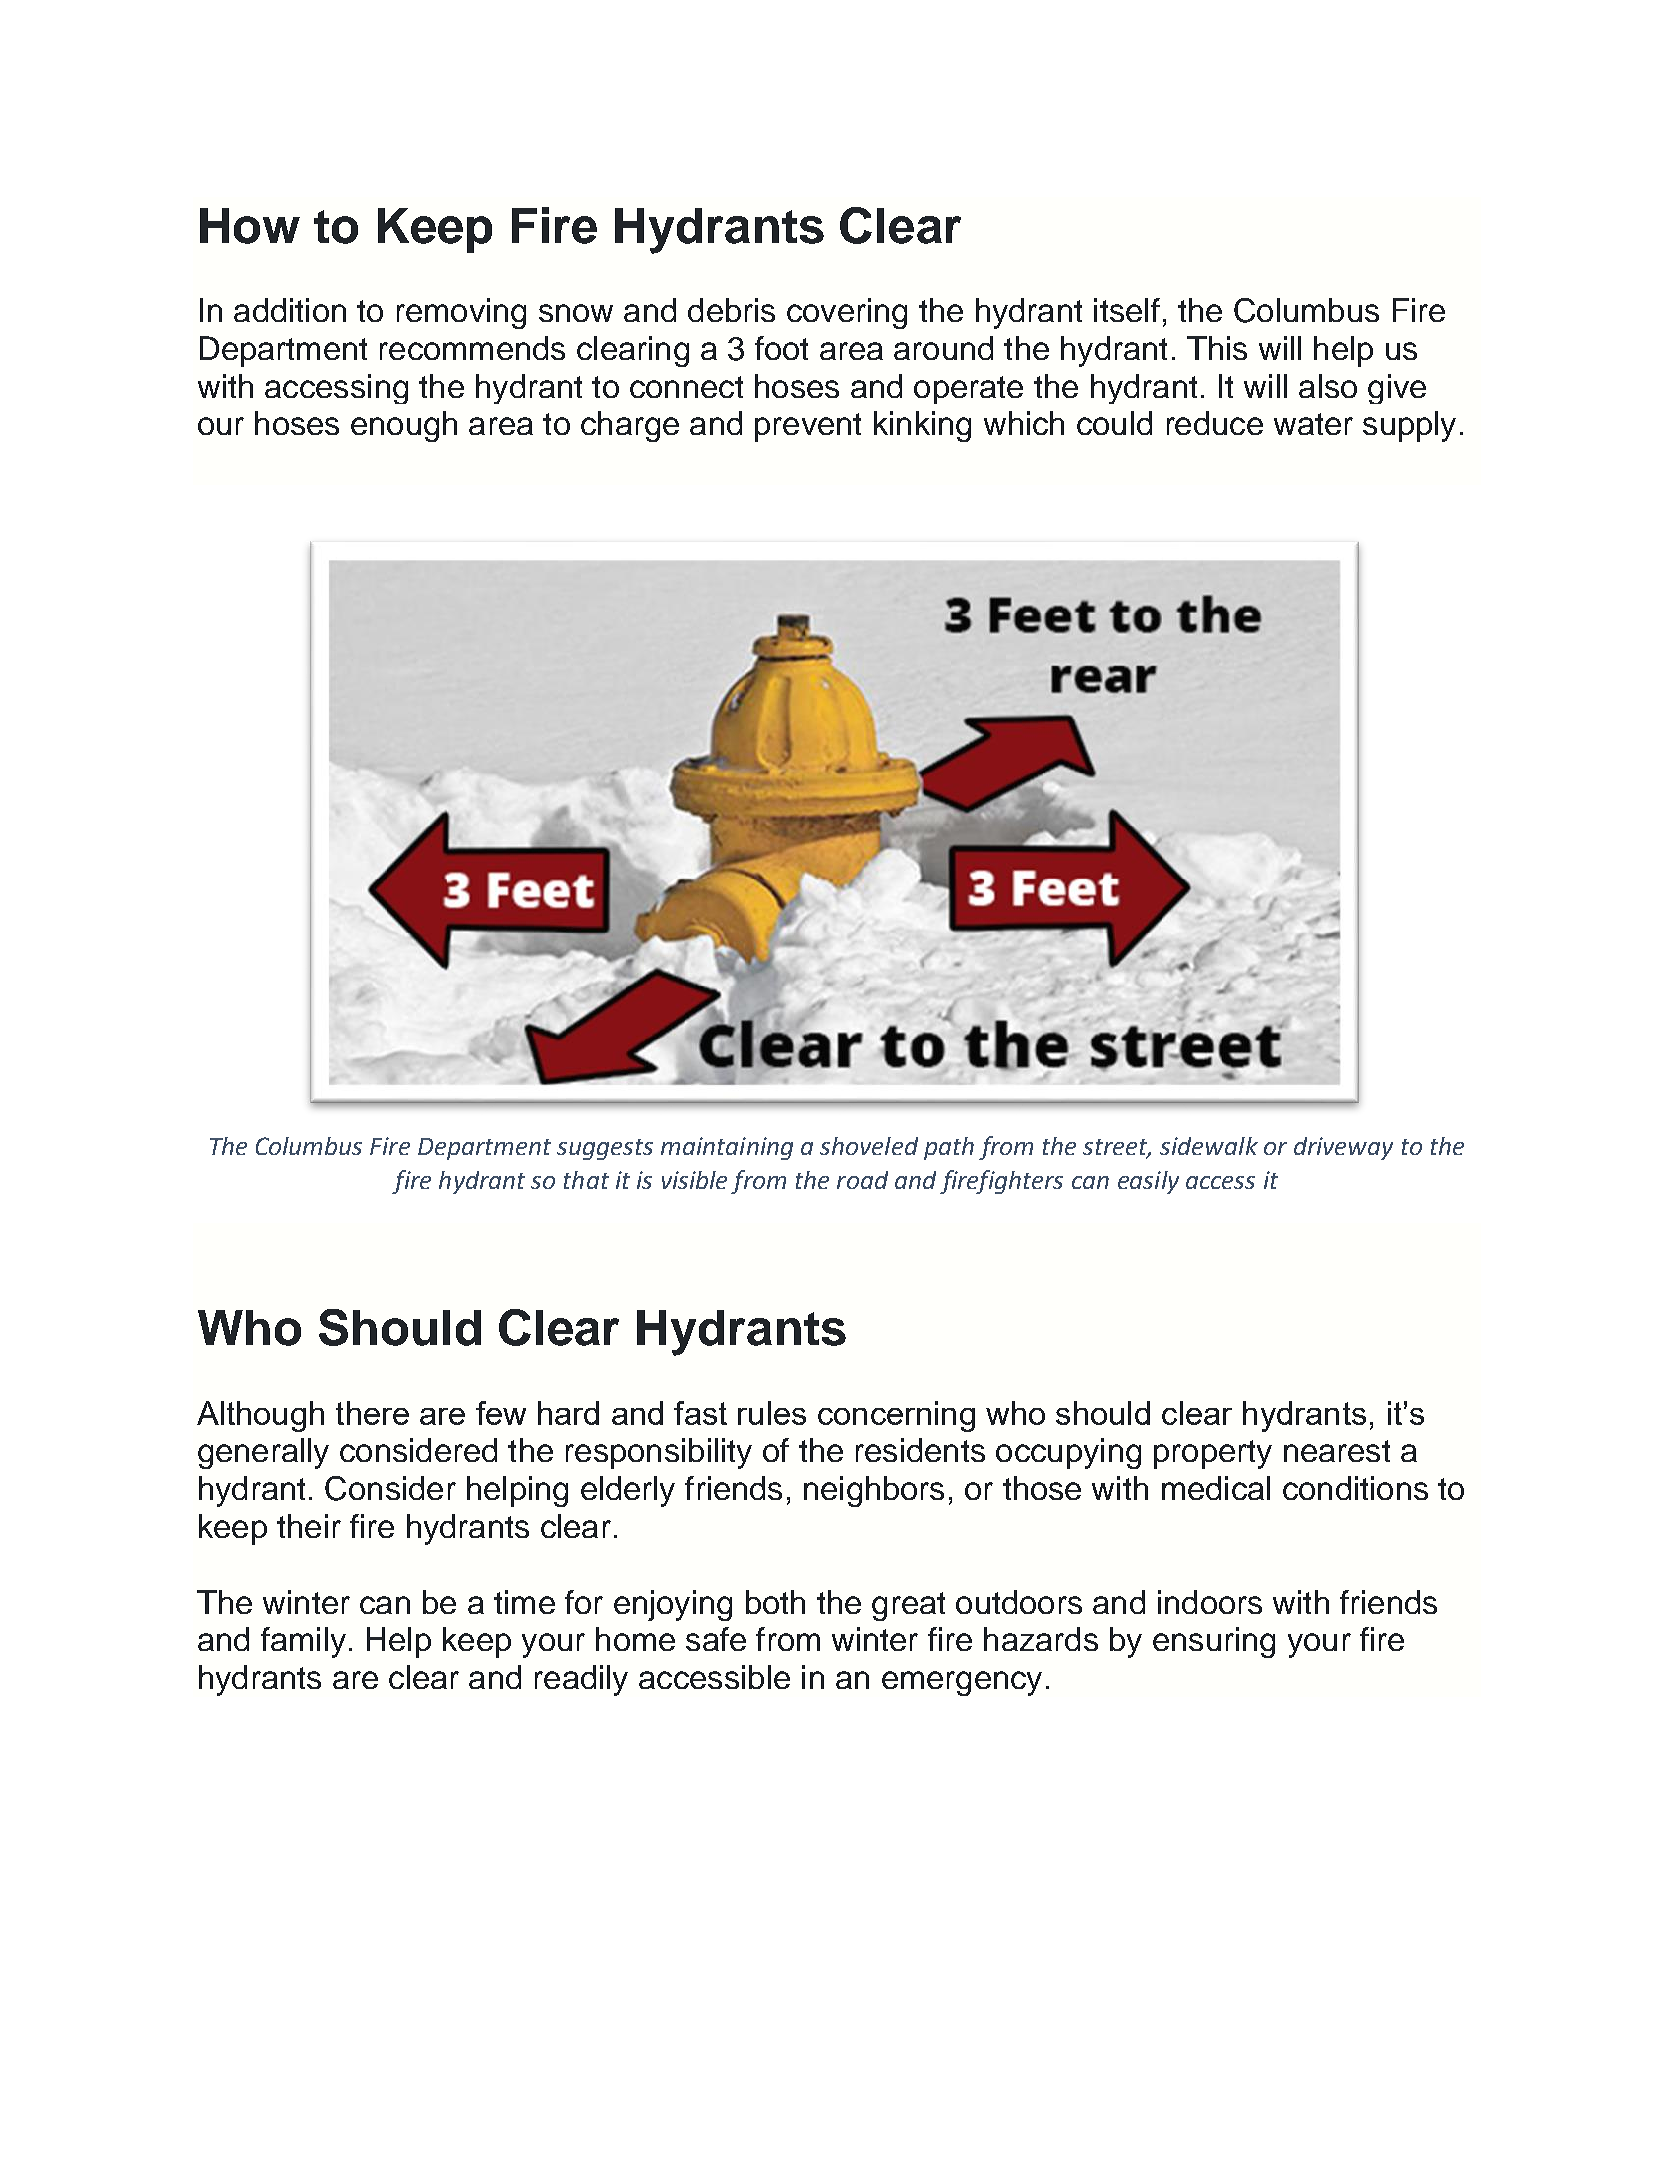  Describe the element at coordinates (862, 1180) in the document. I see `road` at that location.
